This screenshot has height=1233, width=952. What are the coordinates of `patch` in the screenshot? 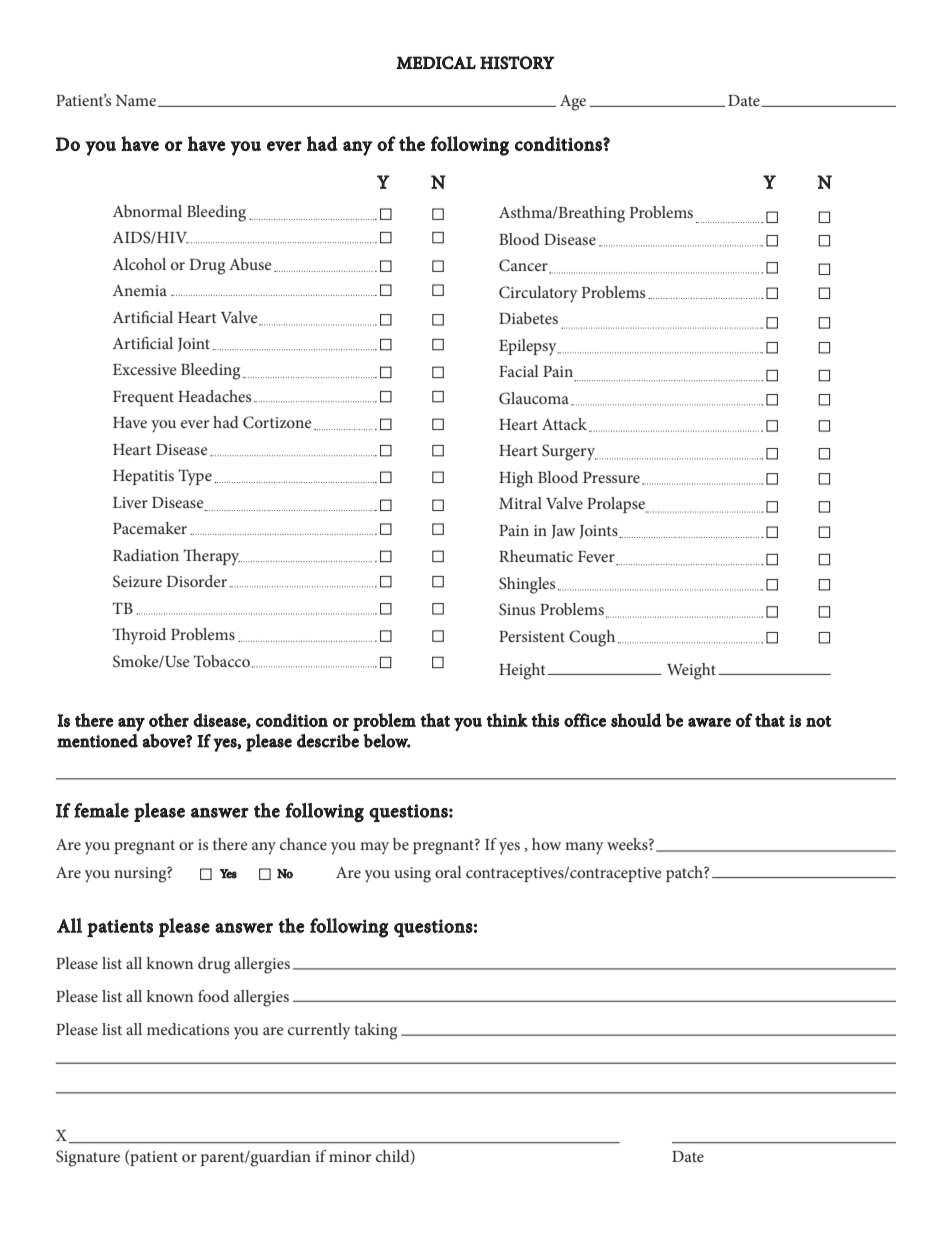 It's located at (685, 874).
